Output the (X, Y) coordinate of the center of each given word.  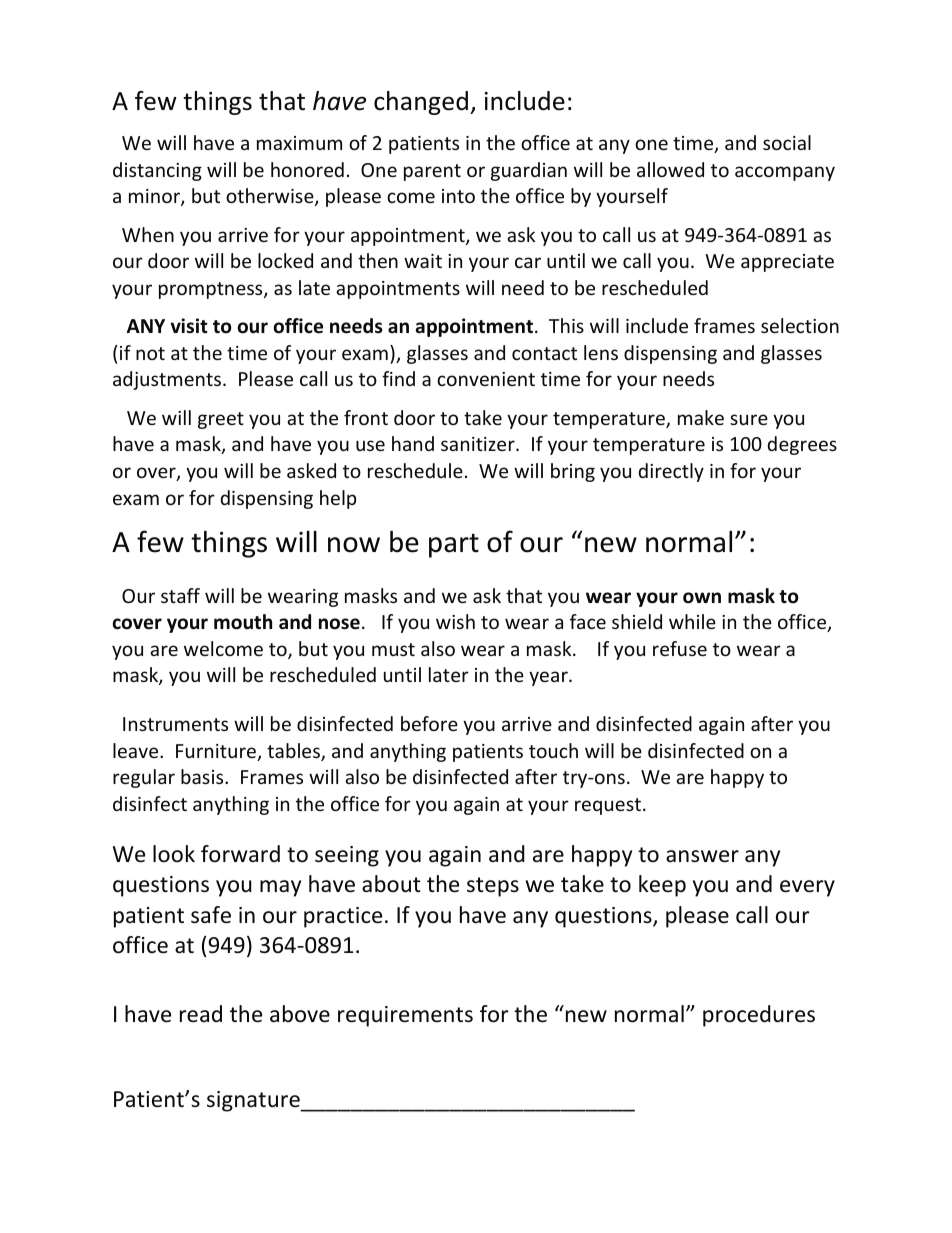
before (429, 723)
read (201, 1014)
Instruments (175, 724)
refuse (680, 648)
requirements (405, 1016)
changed (421, 103)
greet (221, 420)
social (787, 142)
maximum (299, 143)
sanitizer (479, 444)
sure (749, 419)
